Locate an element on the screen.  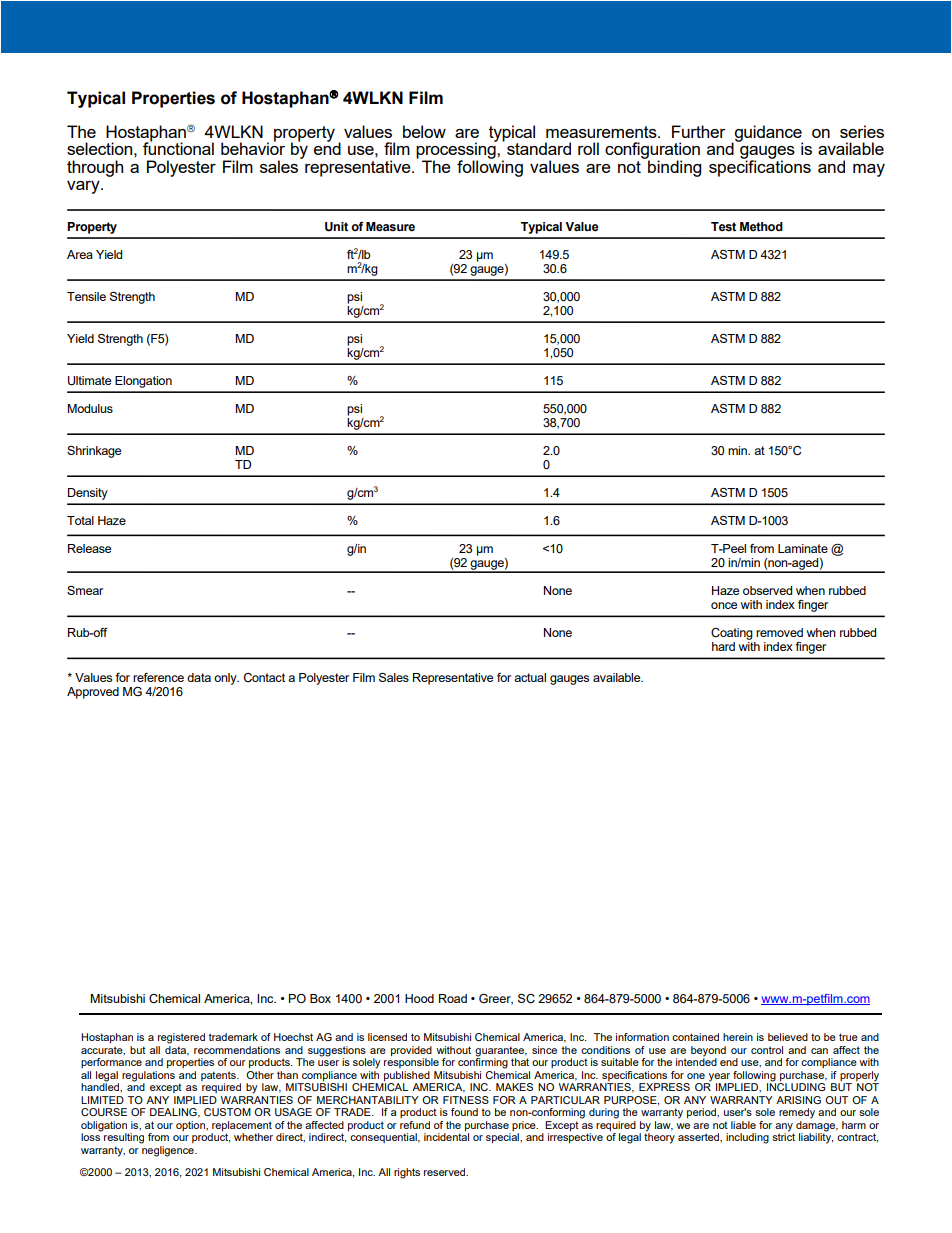
guidance is located at coordinates (767, 134).
